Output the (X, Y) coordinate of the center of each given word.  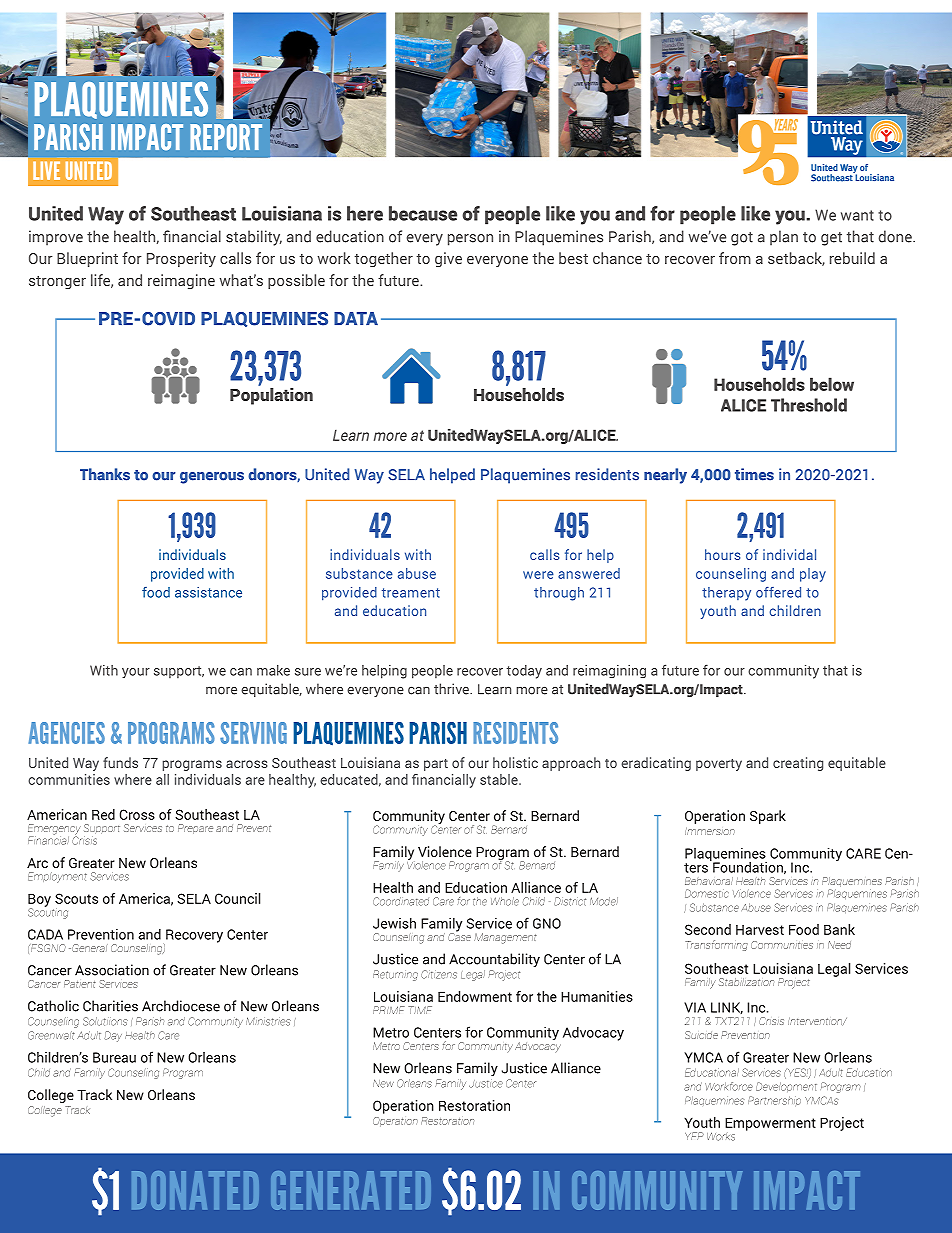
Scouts (76, 898)
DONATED (195, 1190)
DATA (356, 318)
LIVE (46, 170)
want (857, 215)
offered (778, 592)
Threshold (809, 405)
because (423, 213)
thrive (452, 689)
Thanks (105, 474)
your (136, 673)
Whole (505, 901)
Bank (839, 929)
